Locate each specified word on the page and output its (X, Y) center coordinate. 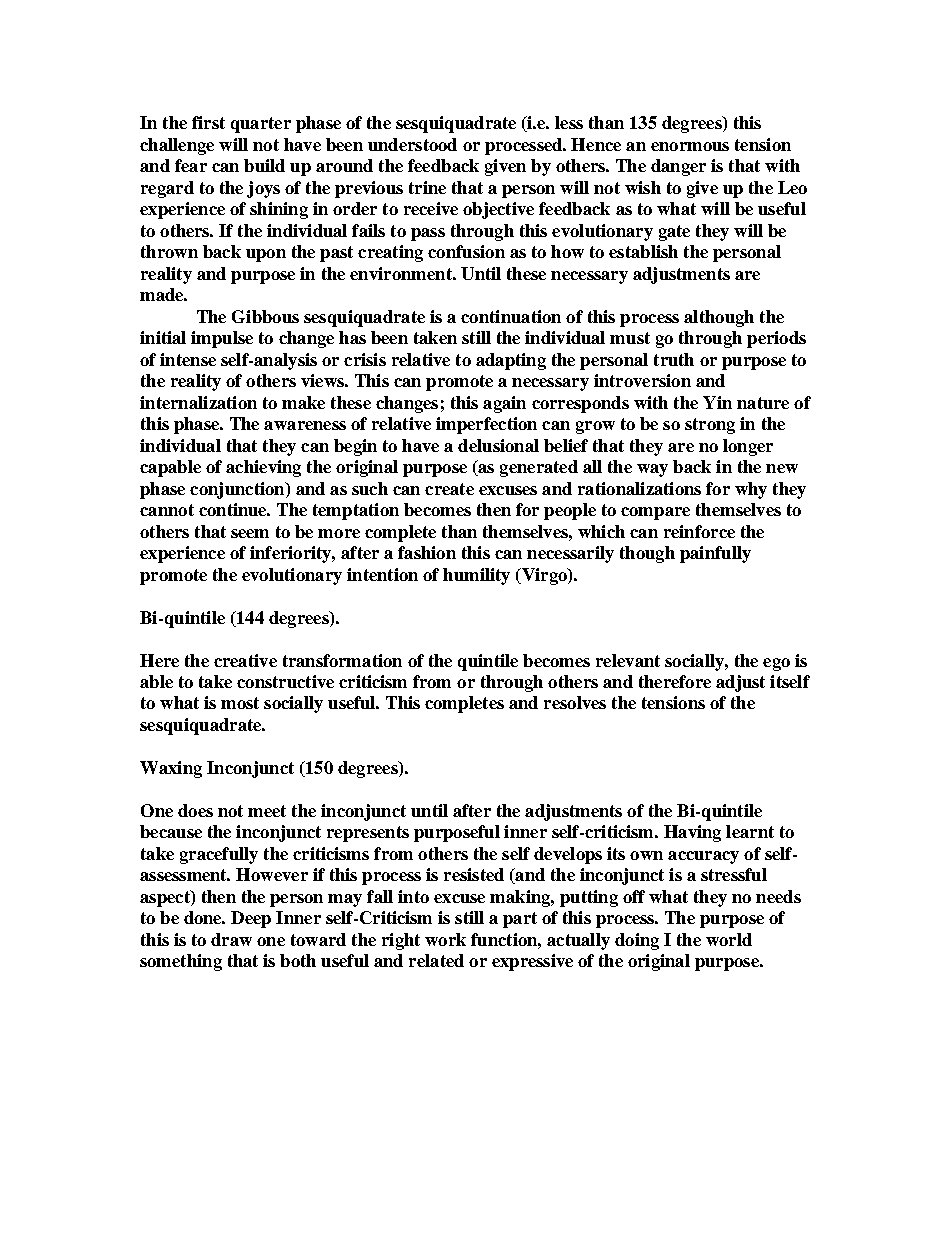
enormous (690, 146)
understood (412, 144)
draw (231, 939)
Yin (717, 402)
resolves (575, 702)
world (729, 939)
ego (776, 664)
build (264, 165)
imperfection (486, 425)
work (445, 939)
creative (245, 660)
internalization (198, 402)
